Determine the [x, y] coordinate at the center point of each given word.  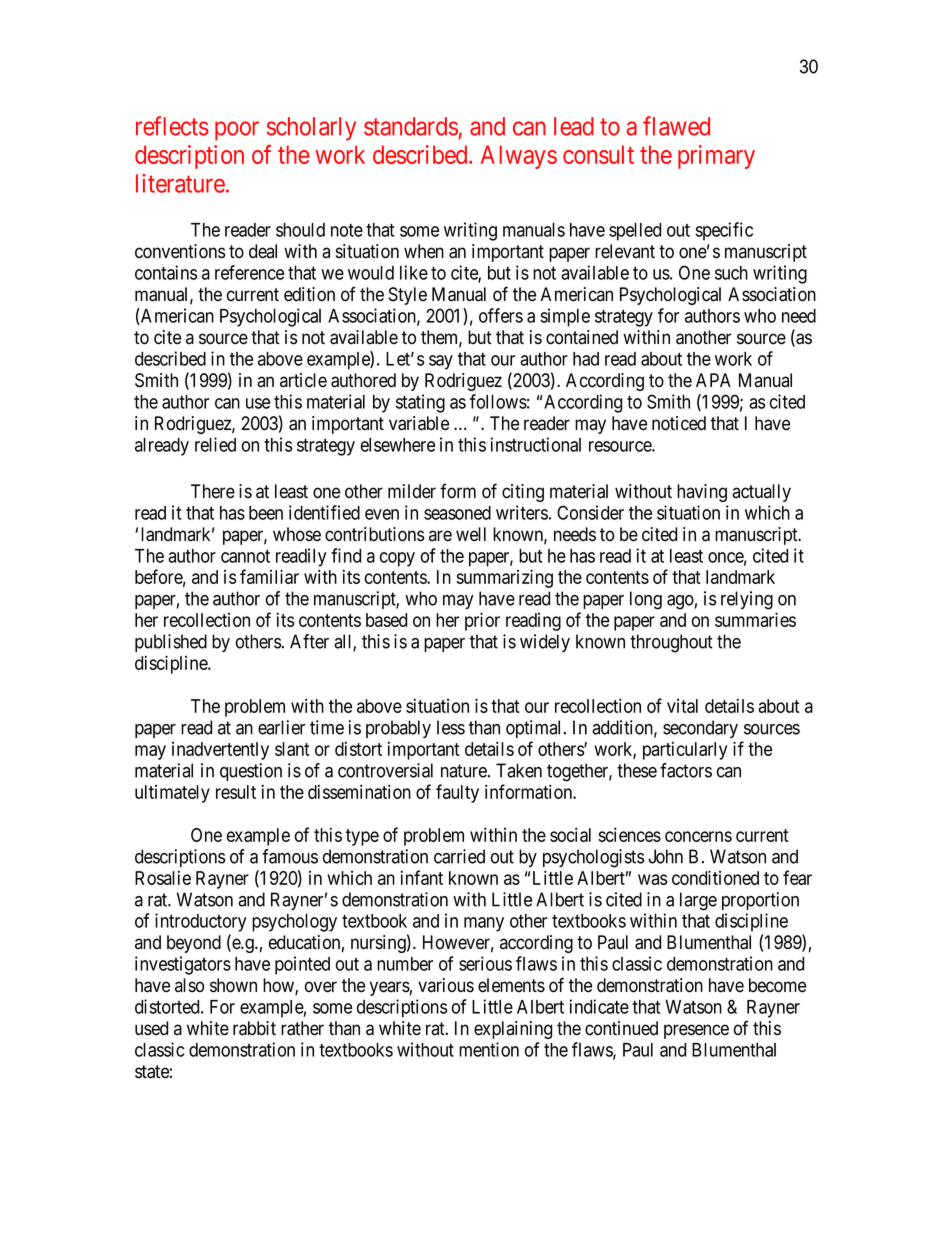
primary [716, 157]
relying [747, 600]
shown [233, 985]
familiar [269, 576]
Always [519, 157]
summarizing [504, 578]
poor [237, 131]
